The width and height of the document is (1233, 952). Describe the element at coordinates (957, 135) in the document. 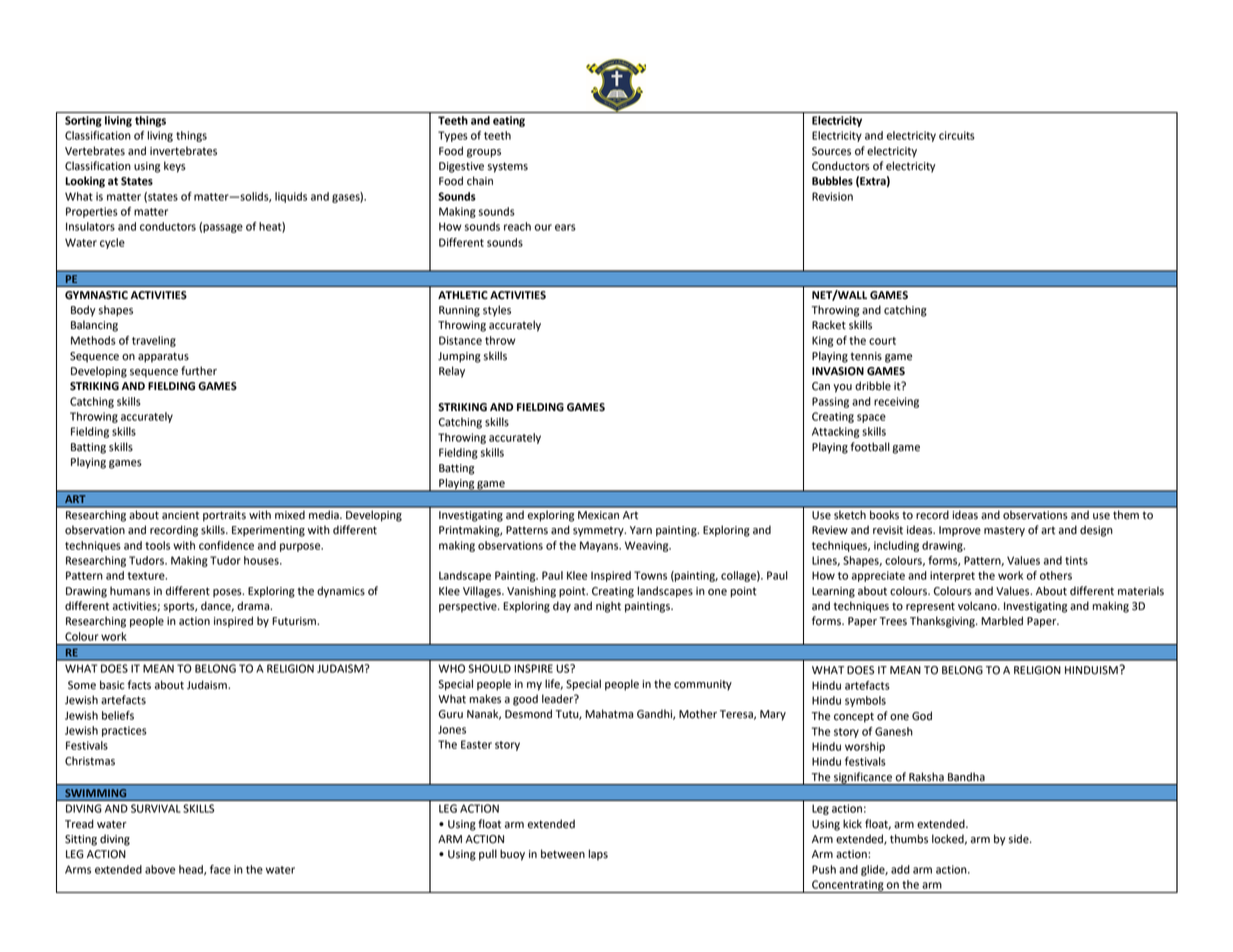

I see `circuits` at that location.
